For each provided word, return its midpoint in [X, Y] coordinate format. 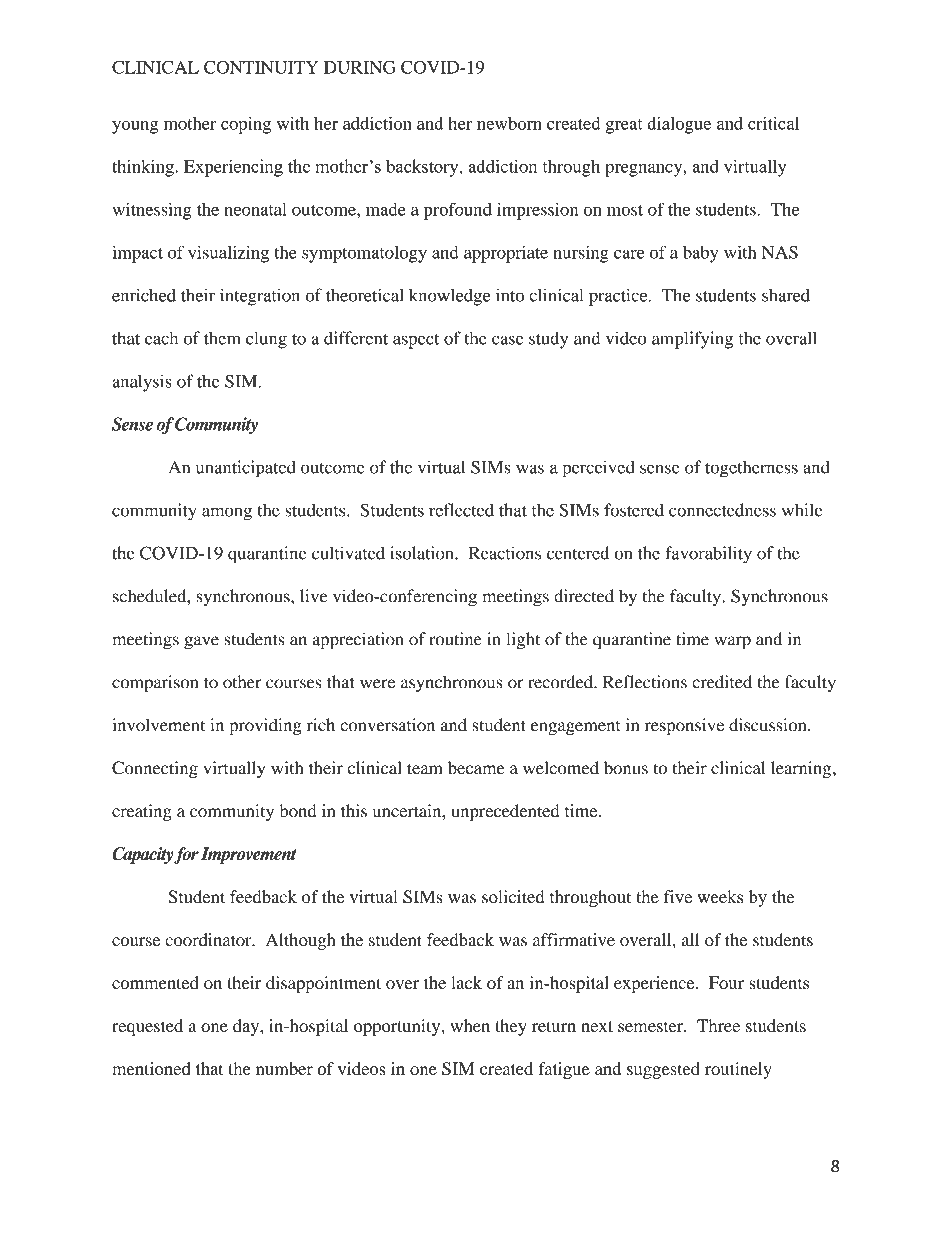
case [507, 340]
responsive [684, 727]
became [476, 768]
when [470, 1025]
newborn [509, 123]
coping [246, 125]
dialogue [679, 125]
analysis [142, 383]
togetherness [751, 469]
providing [265, 727]
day [247, 1027]
